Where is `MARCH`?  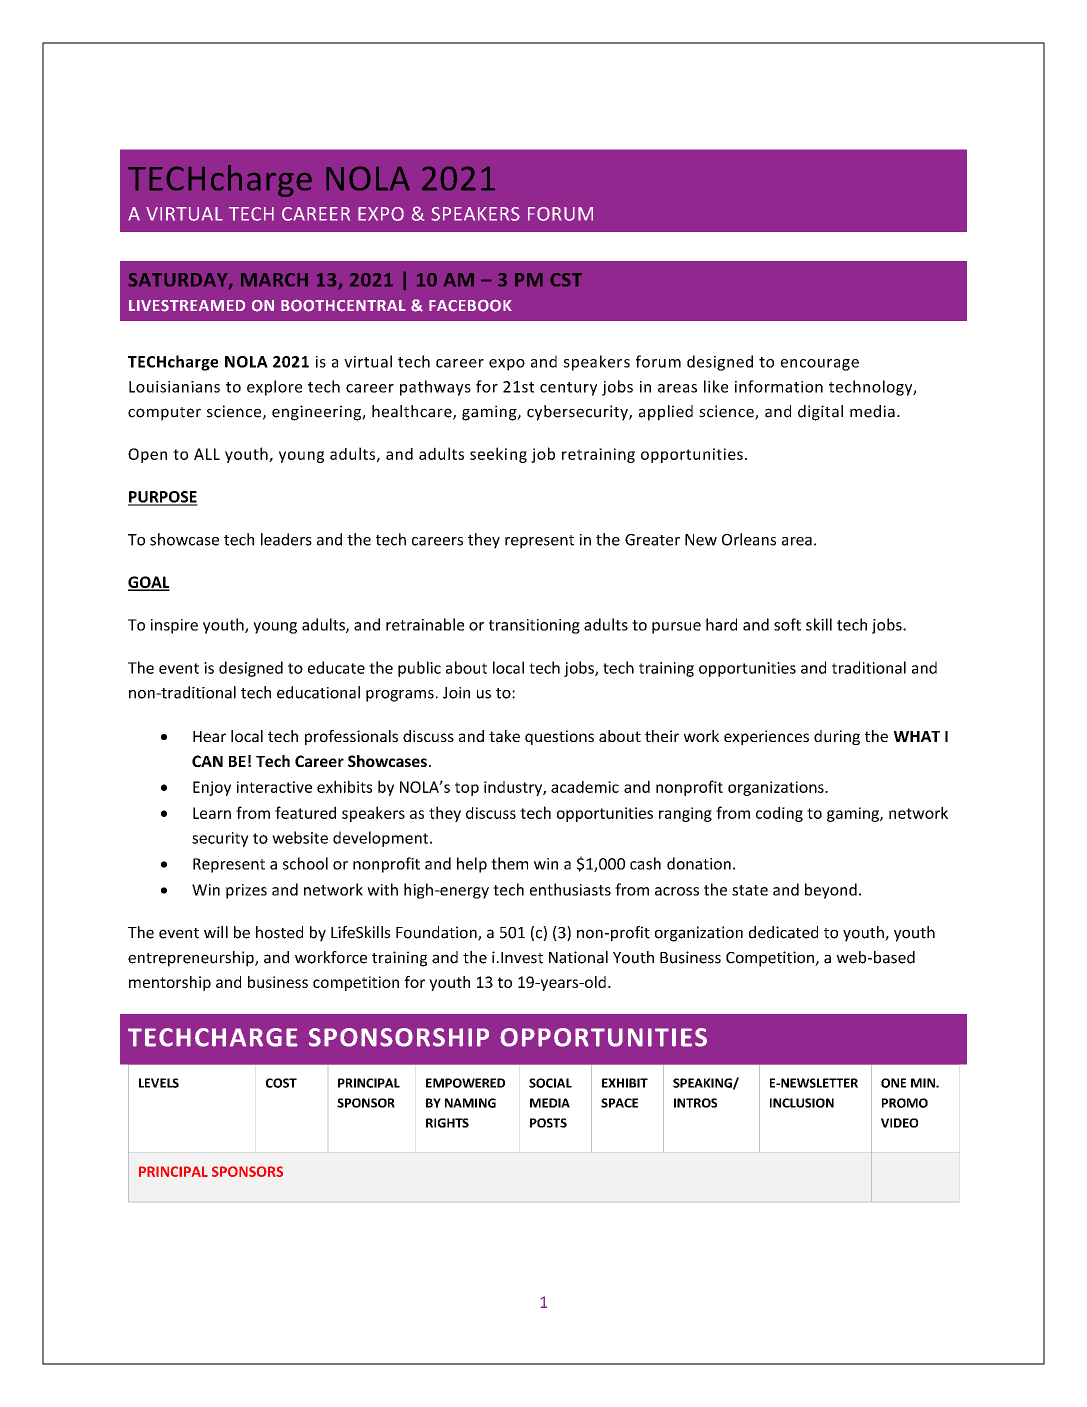
MARCH is located at coordinates (274, 280).
